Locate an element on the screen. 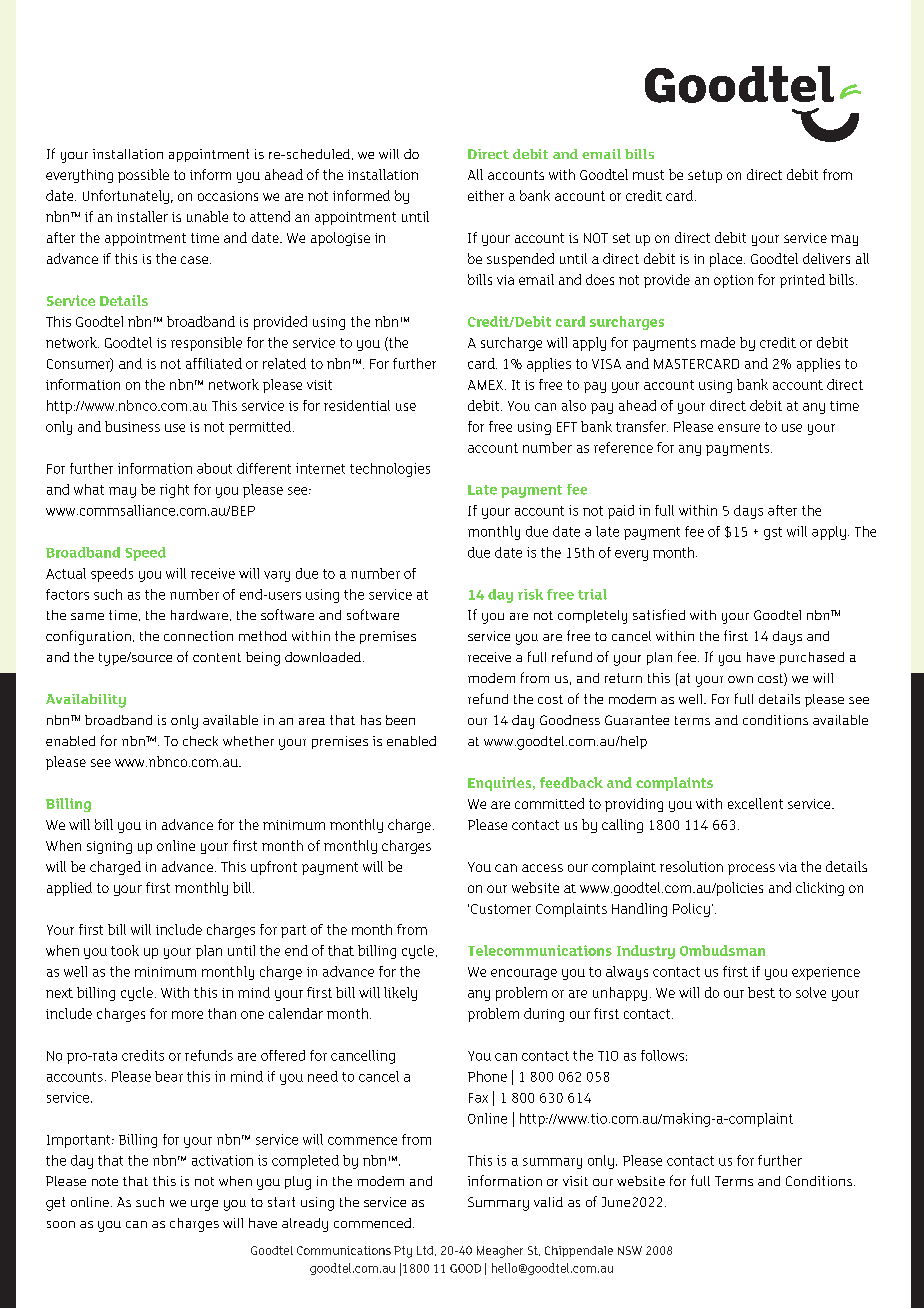  likely is located at coordinates (400, 994).
